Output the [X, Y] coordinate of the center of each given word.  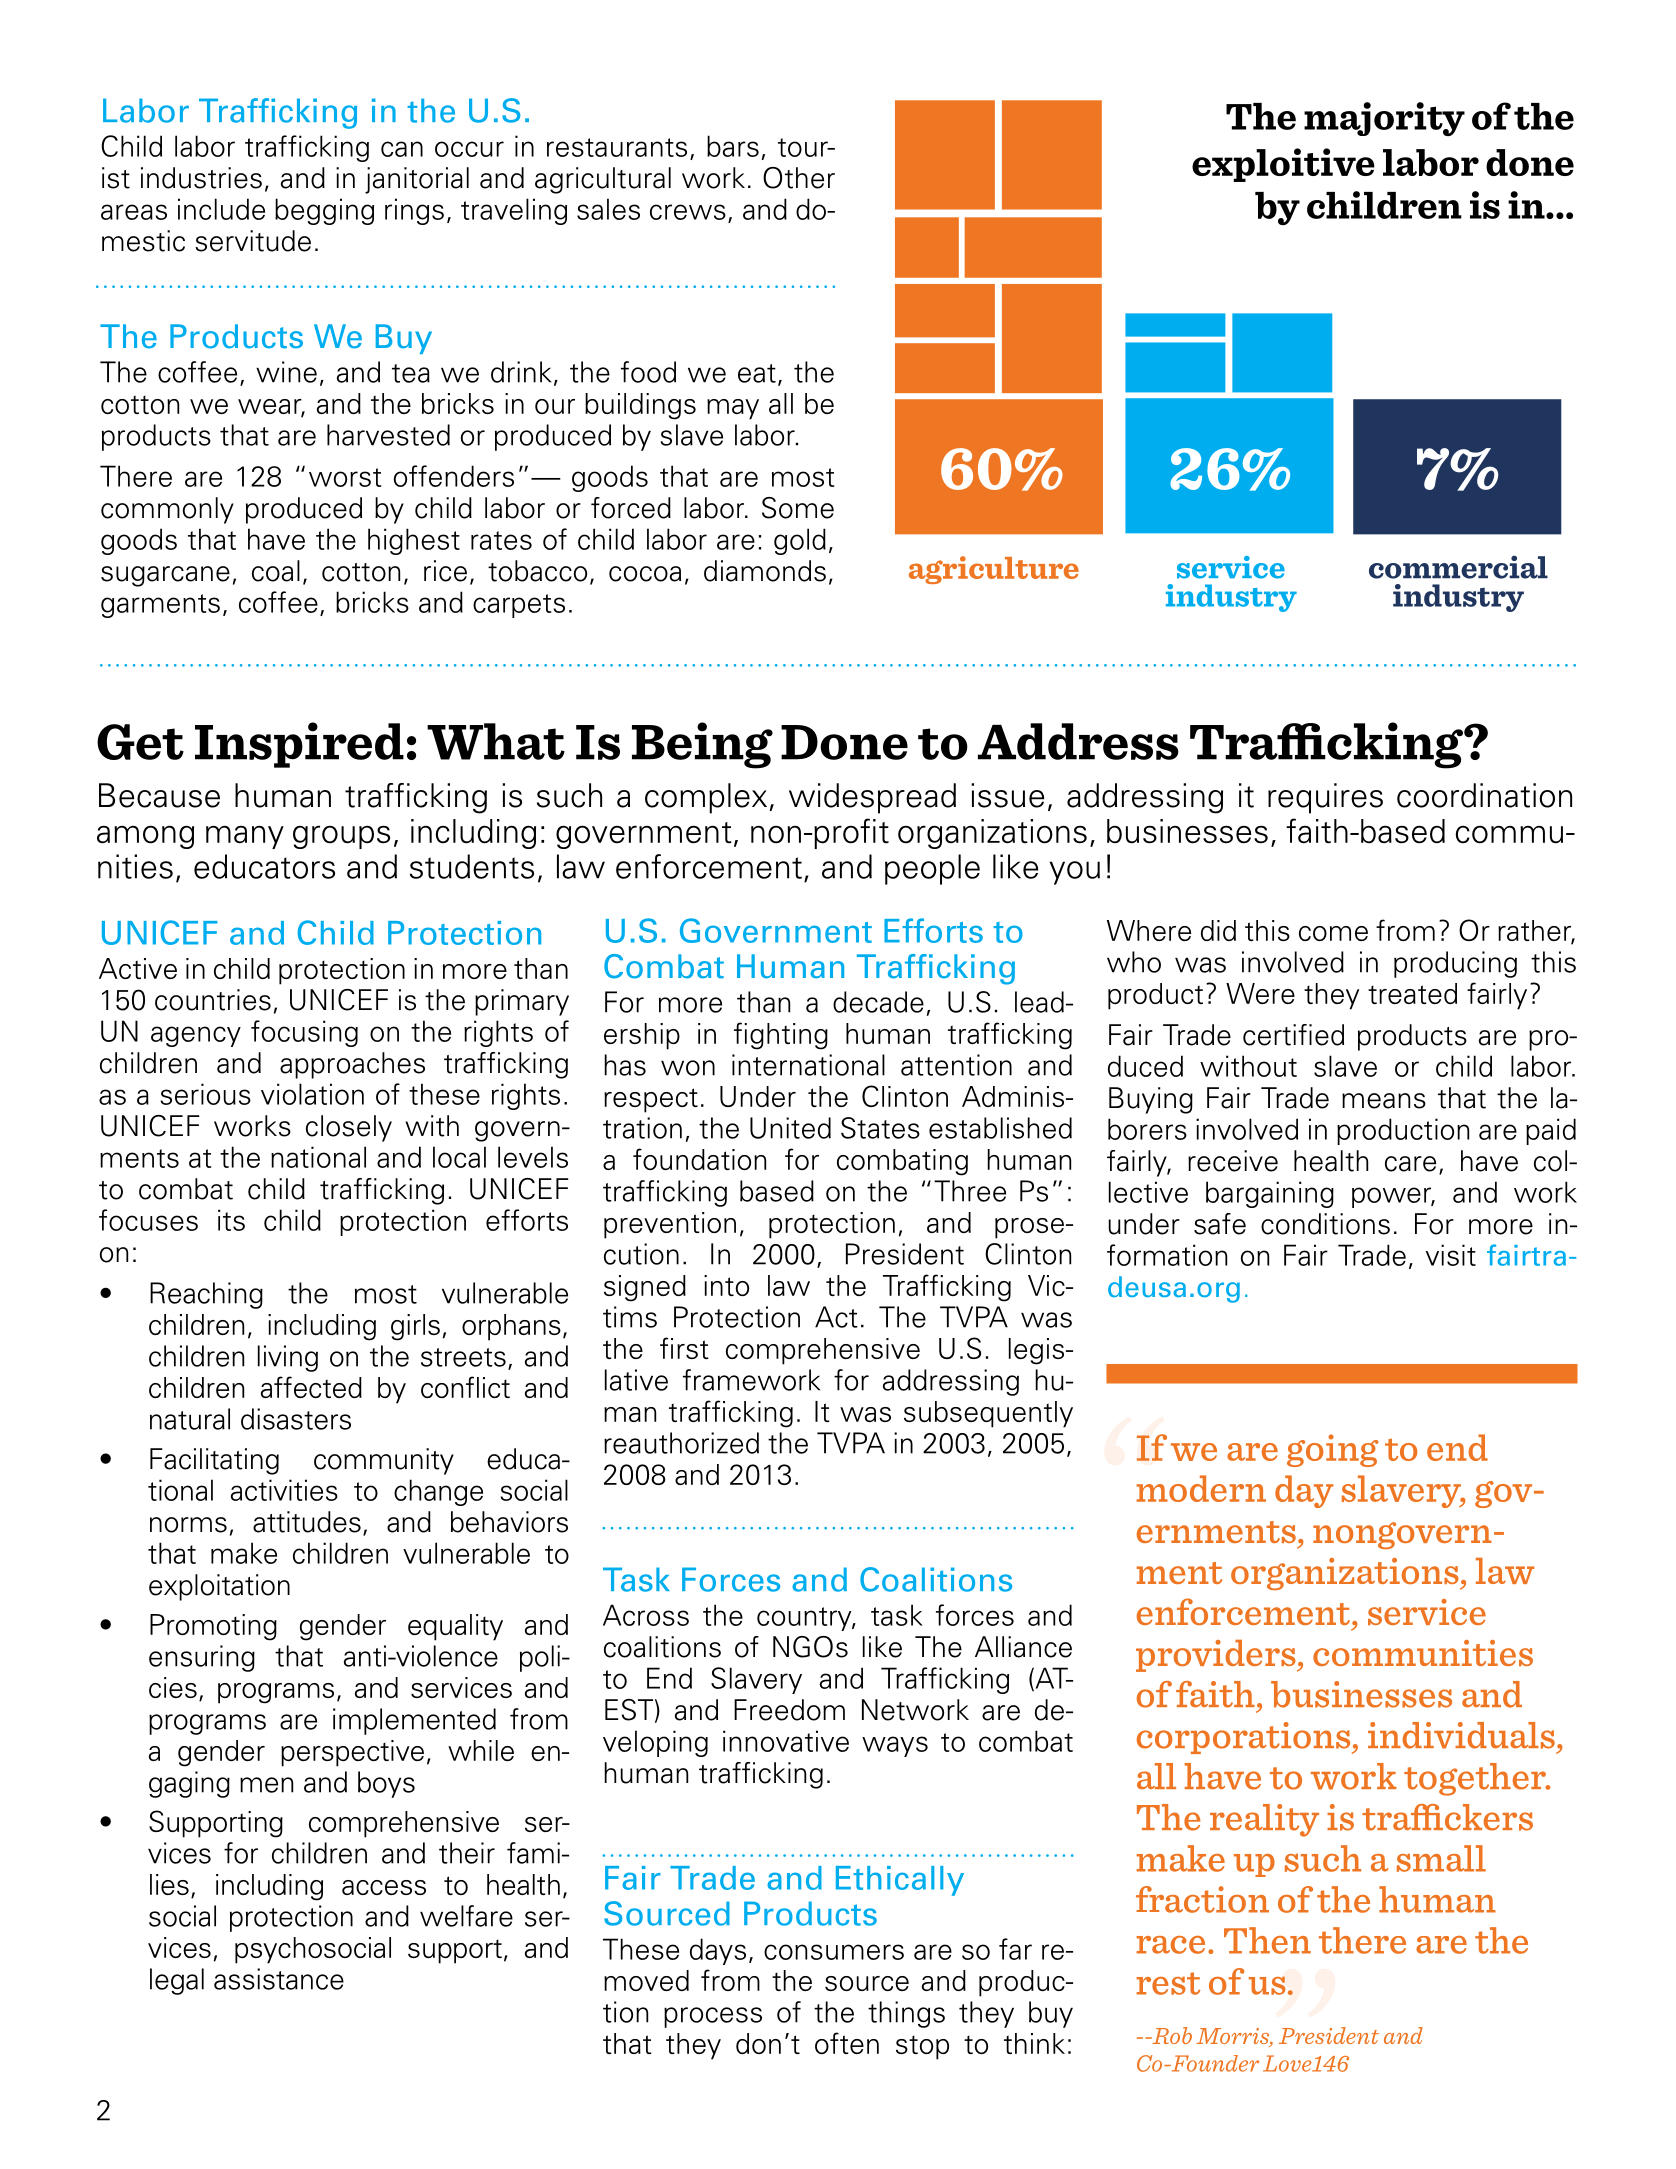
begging [324, 211]
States [880, 1128]
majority [1384, 119]
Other [799, 178]
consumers [834, 1952]
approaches [352, 1065]
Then [1267, 1940]
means [1384, 1101]
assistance [279, 1979]
